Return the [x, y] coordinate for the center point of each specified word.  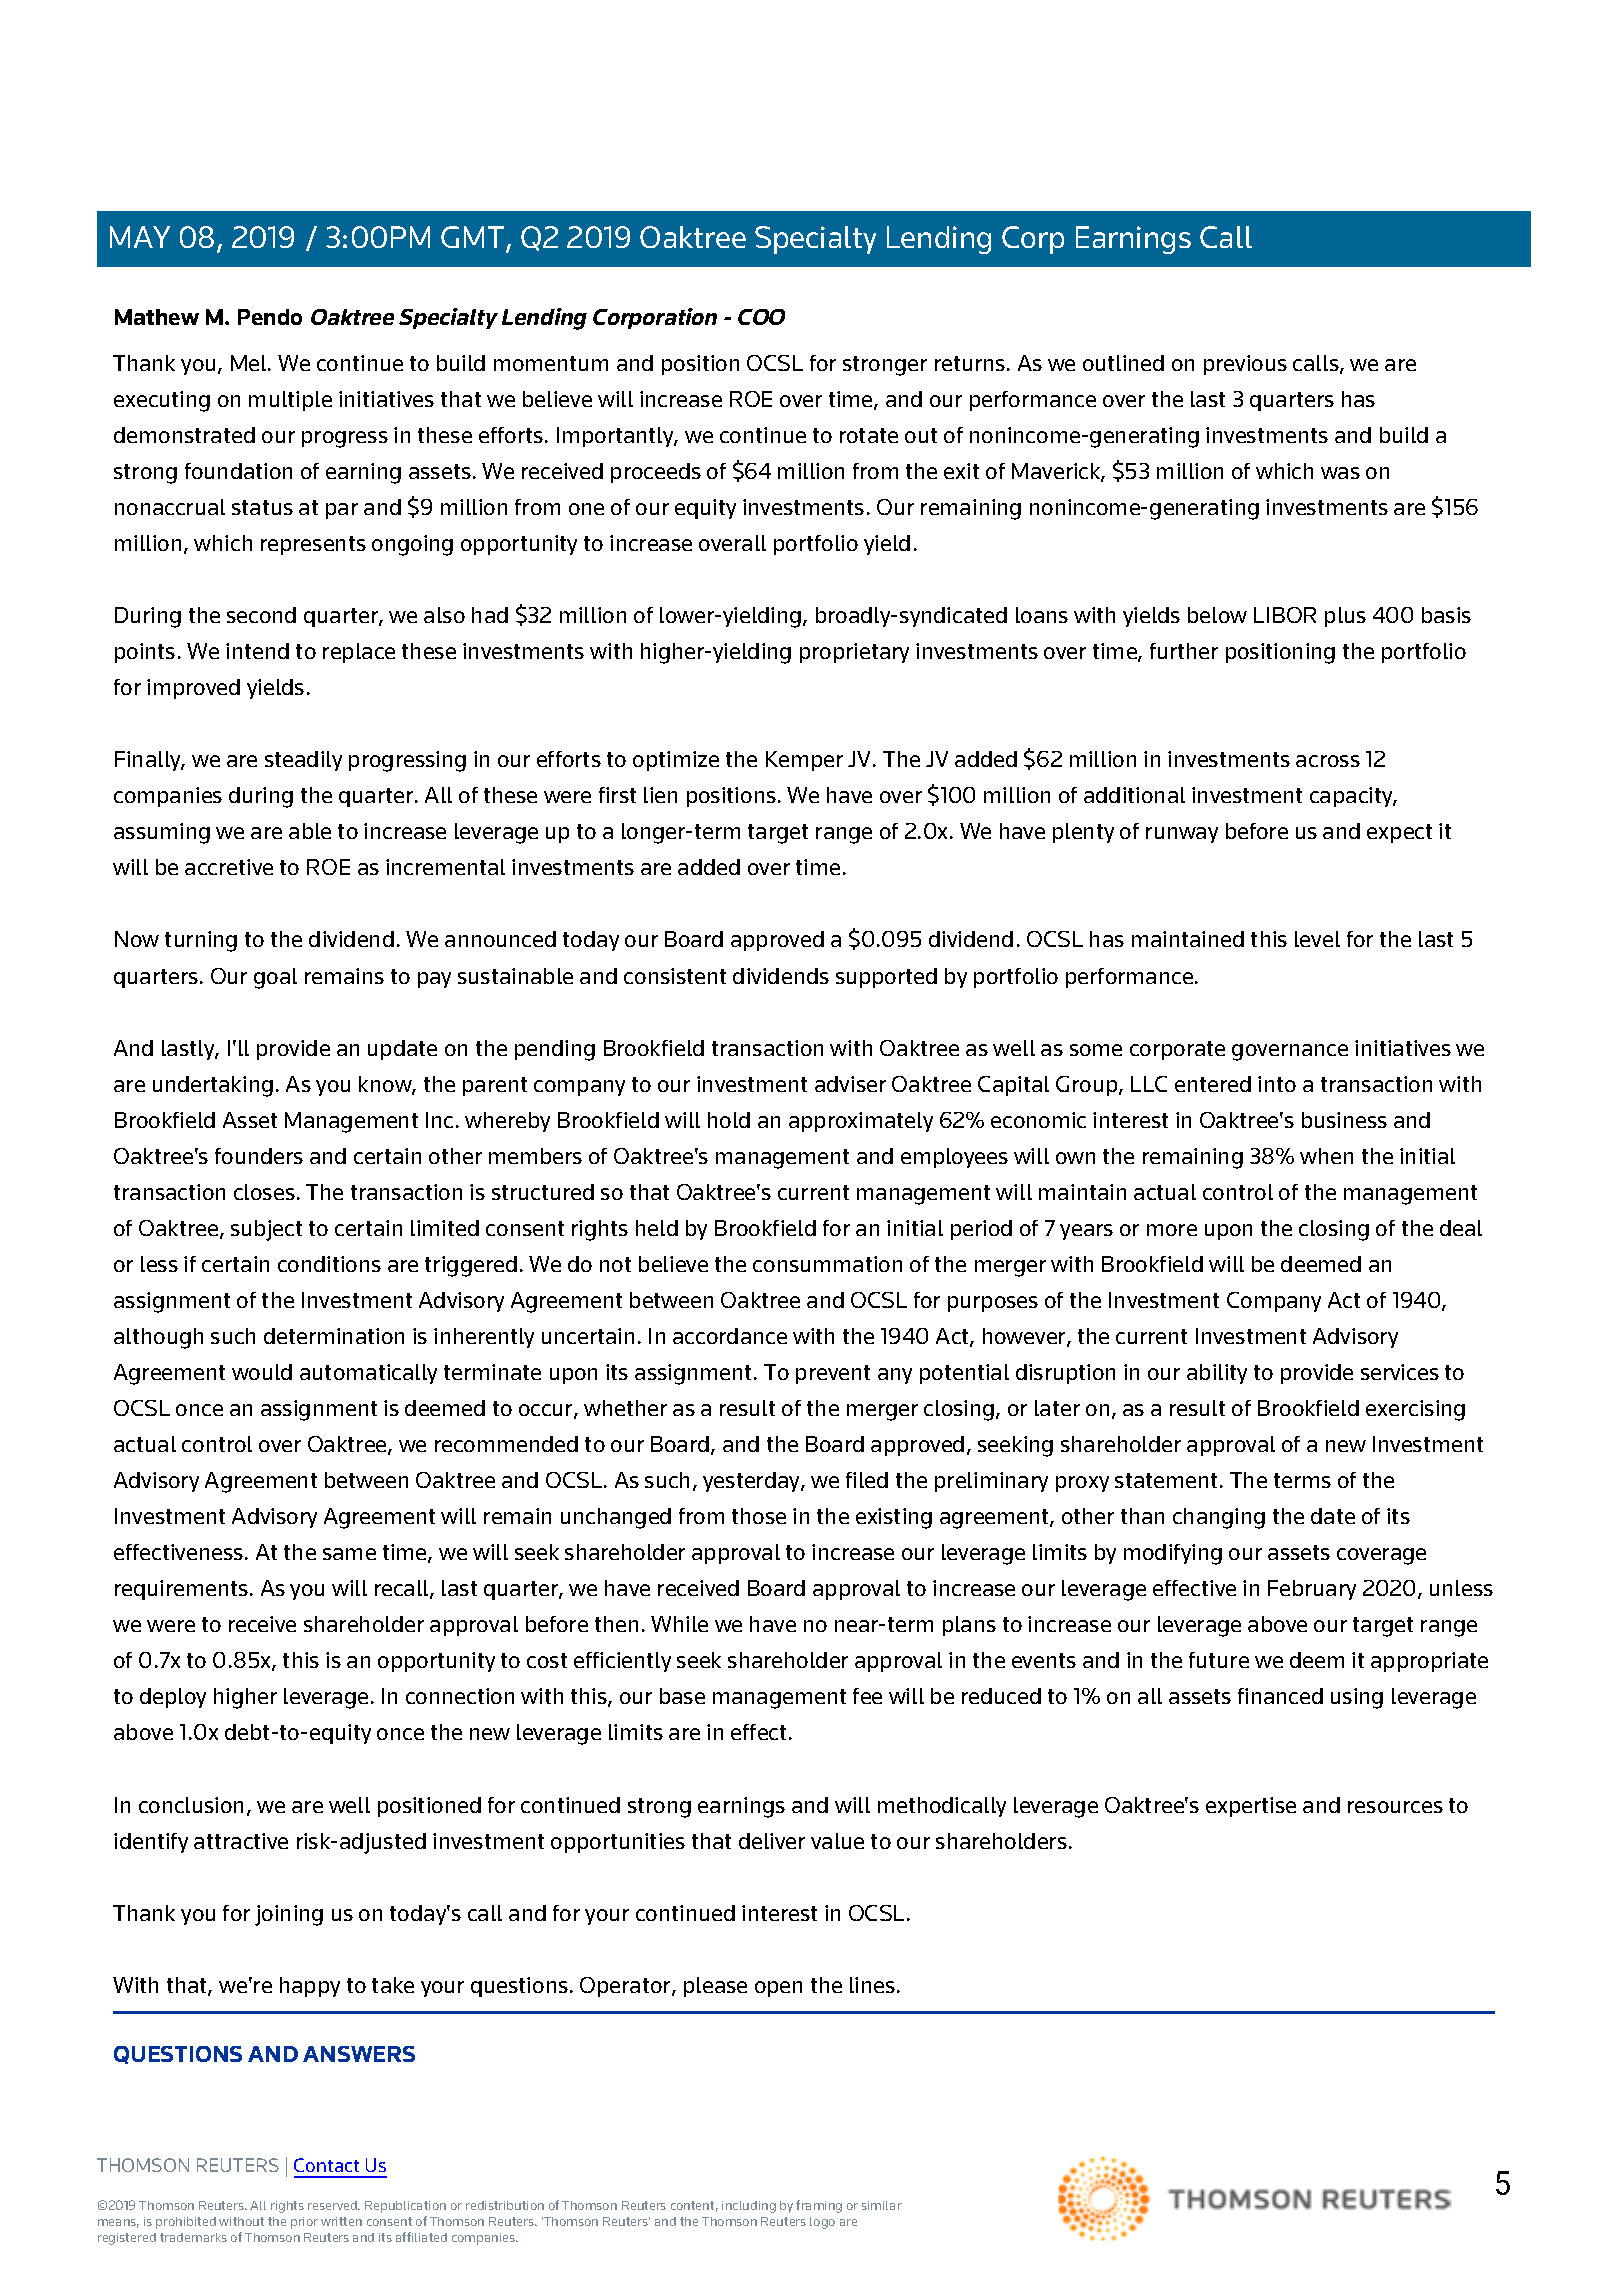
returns [970, 363]
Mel [250, 363]
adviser [850, 1084]
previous [1245, 365]
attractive [241, 1841]
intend [257, 651]
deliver [772, 1841]
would [262, 1372]
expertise [1251, 1807]
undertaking [213, 1086]
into [1277, 1084]
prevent [833, 1374]
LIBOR [1285, 615]
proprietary [854, 653]
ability [1217, 1374]
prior [304, 2223]
